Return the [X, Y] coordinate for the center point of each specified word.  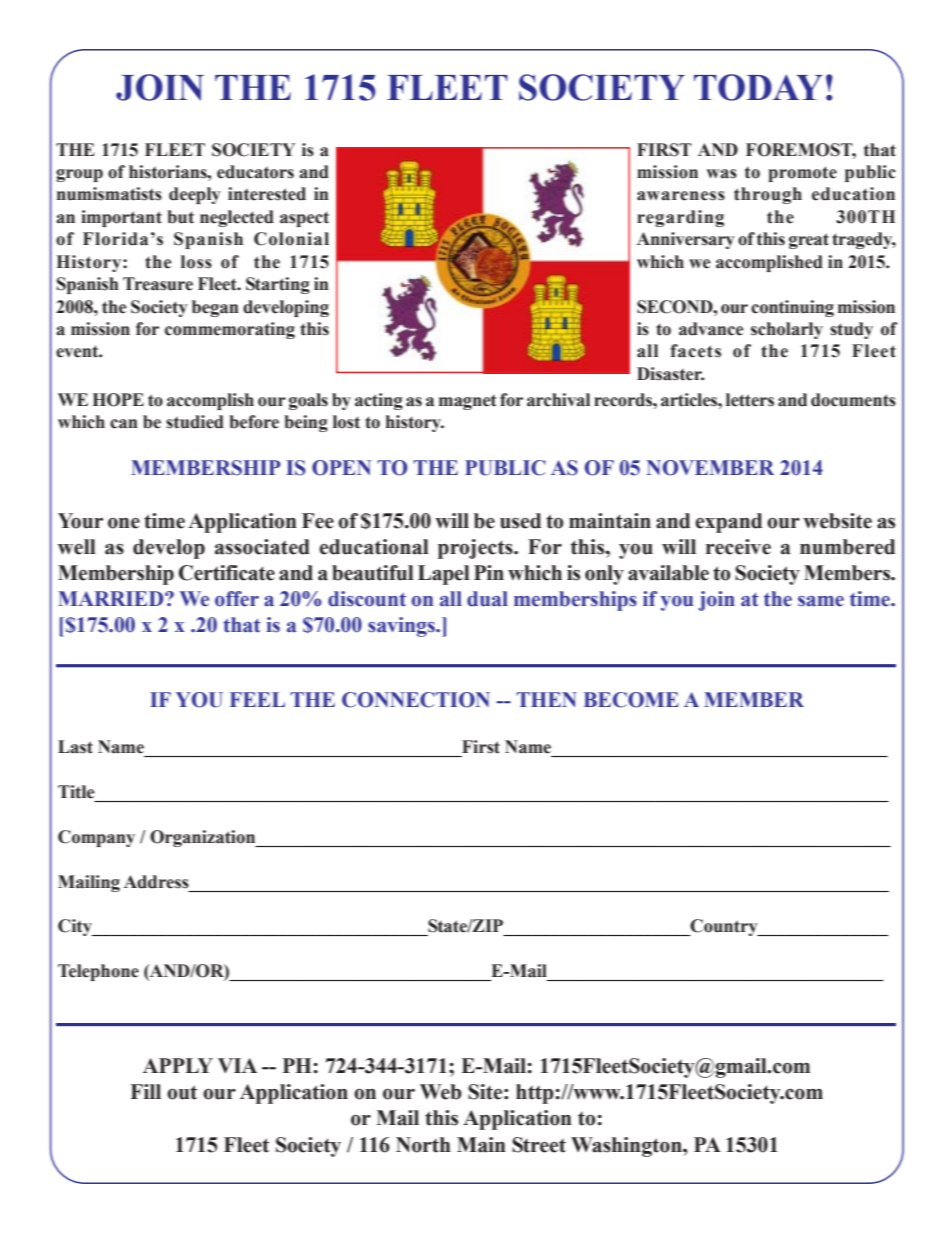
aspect [304, 219]
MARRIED [112, 598]
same [821, 601]
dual [487, 599]
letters [750, 400]
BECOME [631, 700]
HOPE [118, 400]
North [423, 1145]
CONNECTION [416, 700]
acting [379, 401]
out [182, 1092]
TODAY [758, 87]
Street [539, 1145]
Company [96, 838]
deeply [195, 195]
